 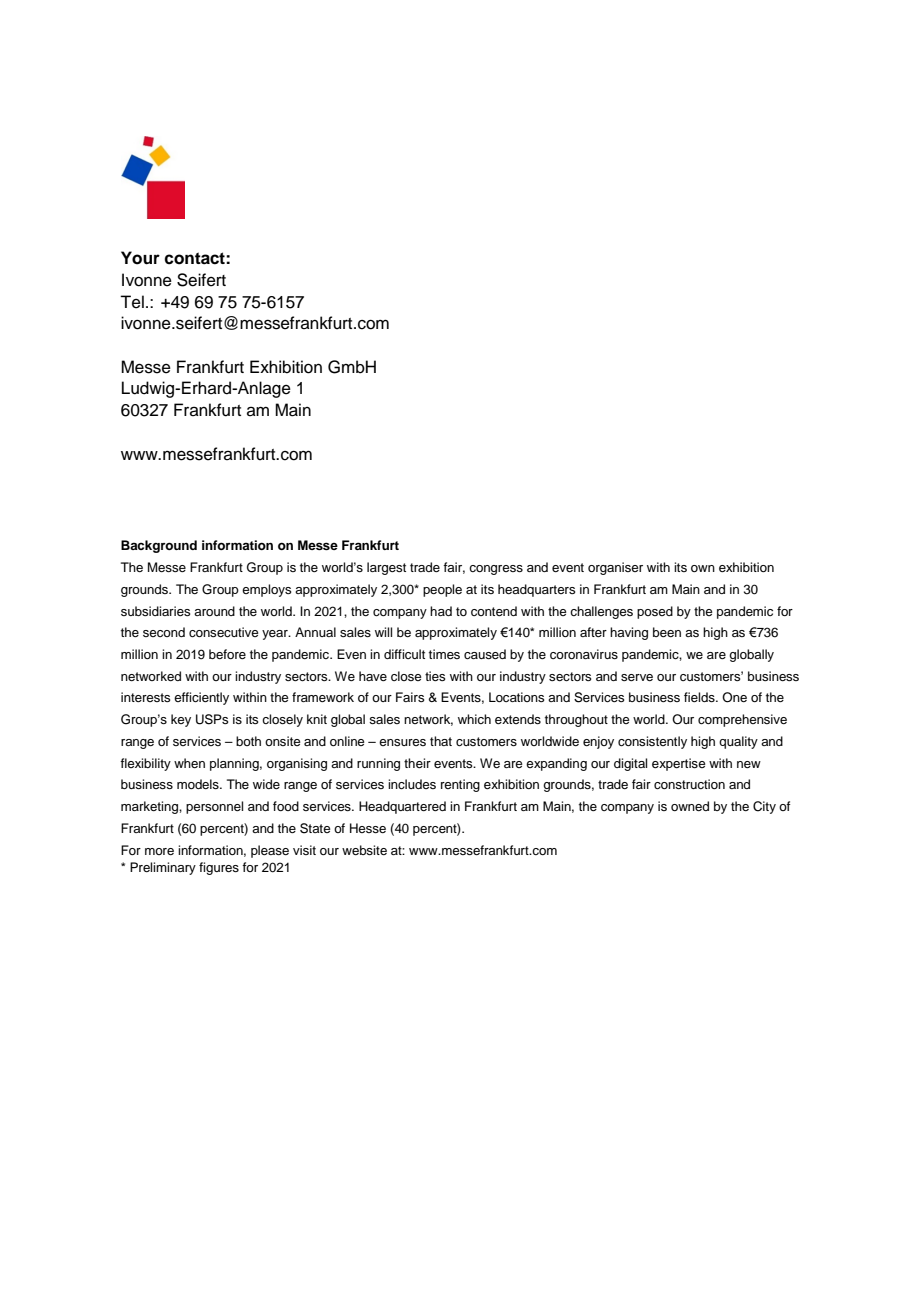 What do you see at coordinates (655, 612) in the image?
I see `posed` at bounding box center [655, 612].
